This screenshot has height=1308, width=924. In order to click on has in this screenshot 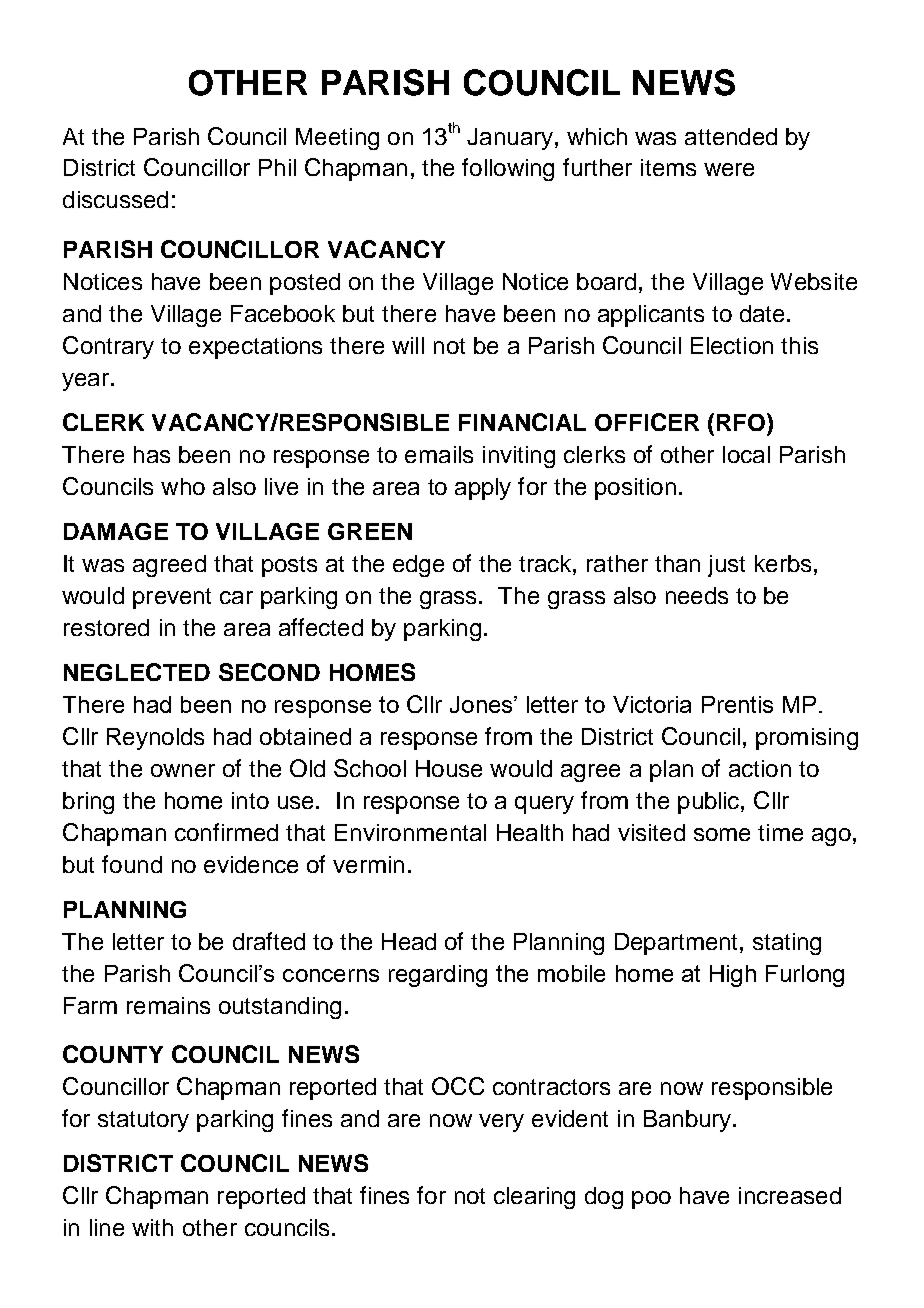, I will do `click(152, 454)`.
